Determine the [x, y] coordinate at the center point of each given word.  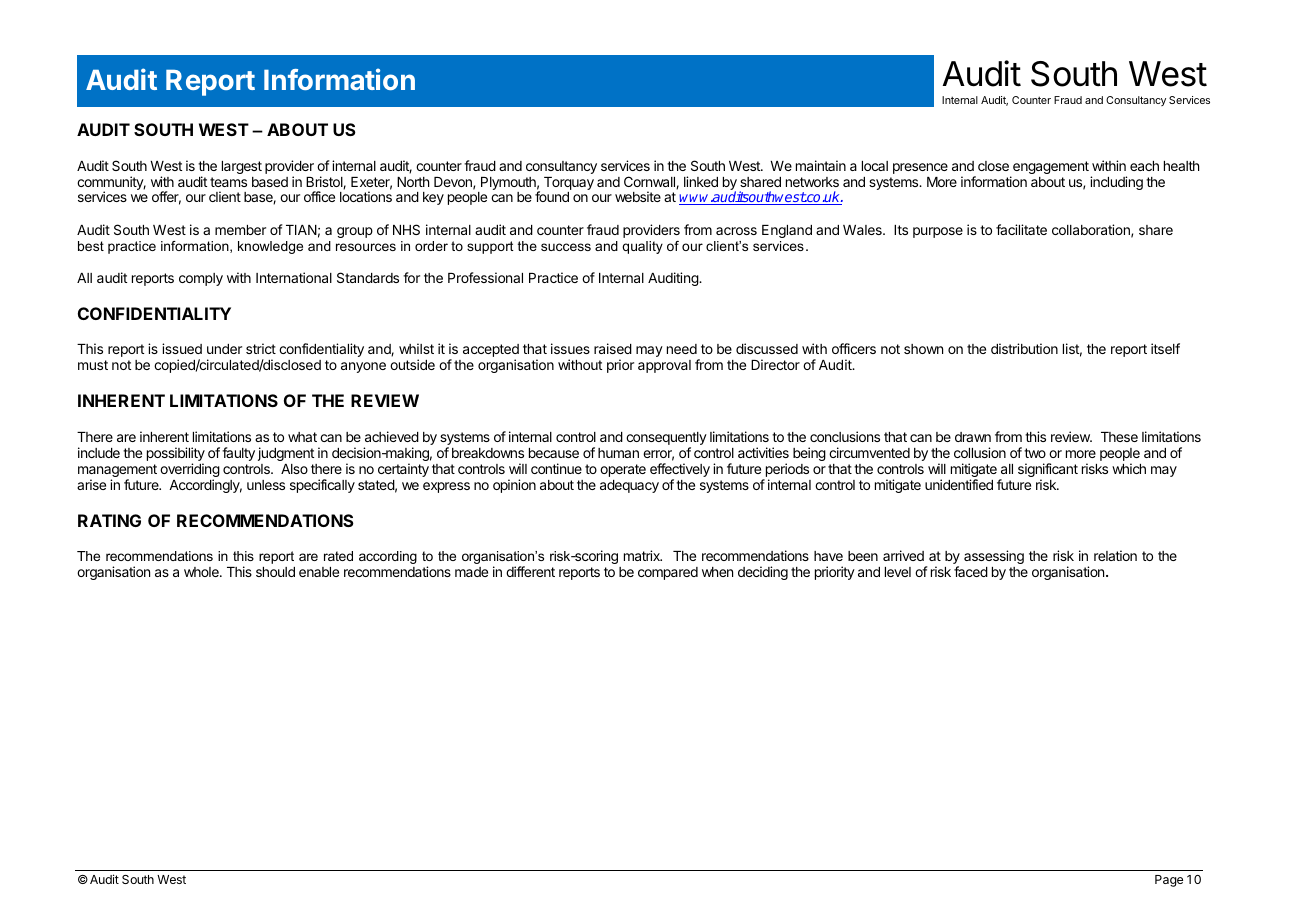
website [638, 196]
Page [1169, 881]
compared [668, 573]
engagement [1051, 167]
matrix [643, 555]
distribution [1024, 348]
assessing [994, 557]
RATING [109, 520]
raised [613, 348]
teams [228, 182]
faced [971, 571]
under [224, 349]
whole [202, 572]
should [275, 572]
